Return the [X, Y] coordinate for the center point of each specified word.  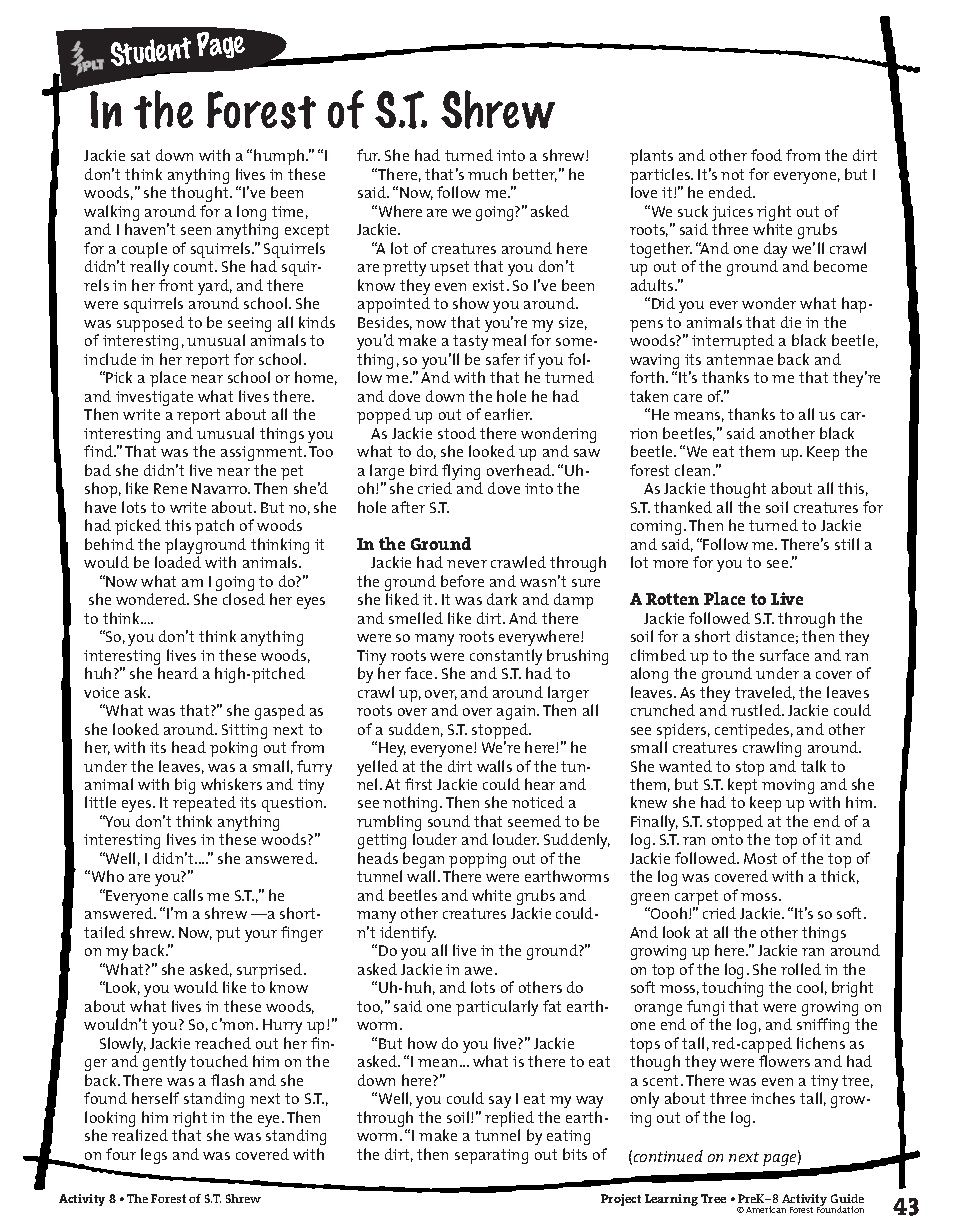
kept [742, 787]
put [228, 934]
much [487, 174]
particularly [497, 1008]
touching [732, 989]
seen [196, 231]
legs [154, 1156]
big [185, 786]
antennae [740, 359]
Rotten [672, 599]
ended [732, 192]
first [418, 784]
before [462, 581]
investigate [154, 398]
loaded [178, 562]
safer [503, 359]
